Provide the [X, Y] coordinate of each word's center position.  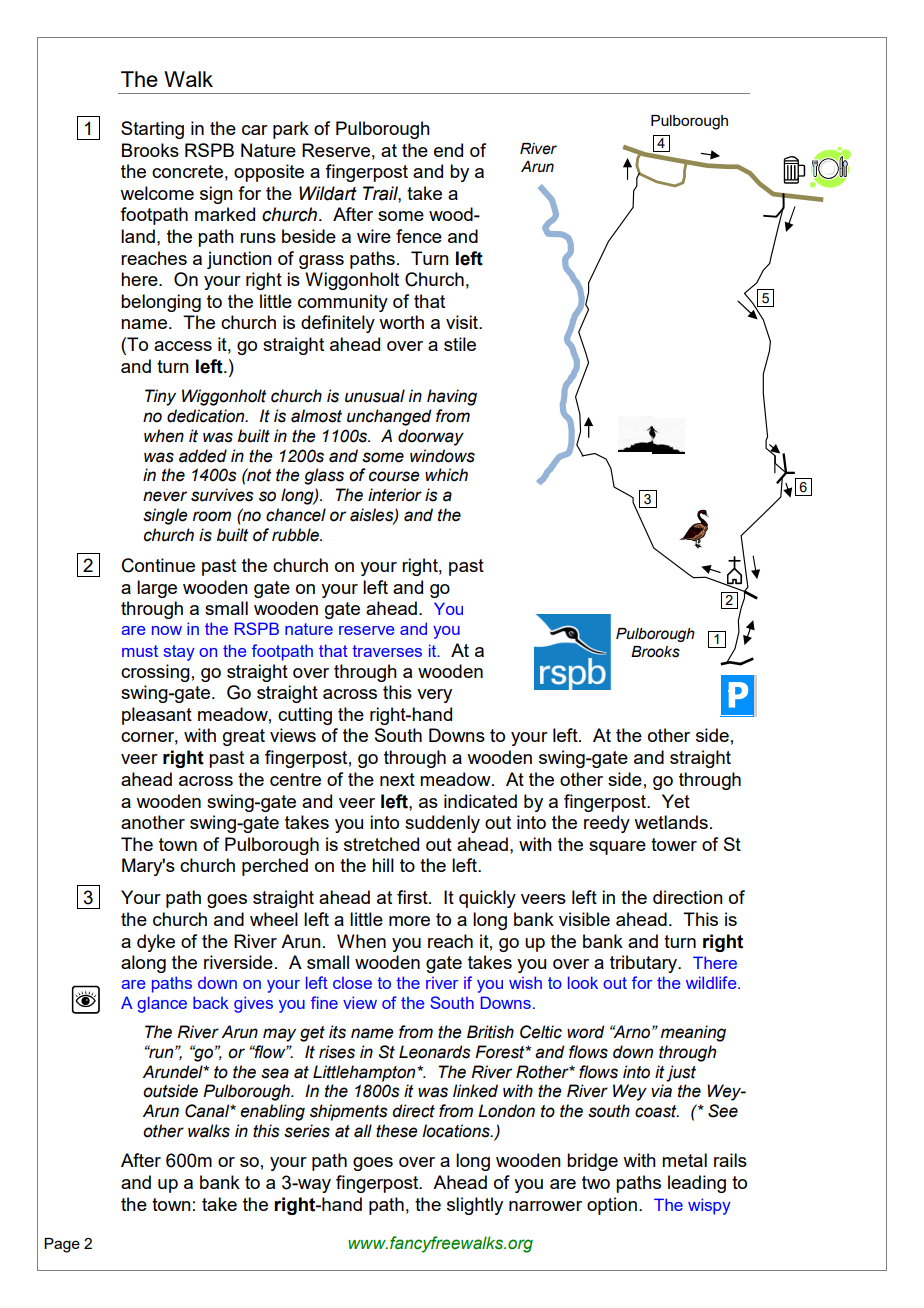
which [446, 475]
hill [383, 865]
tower [674, 844]
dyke [156, 943]
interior [395, 495]
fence [419, 236]
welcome [157, 193]
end [448, 150]
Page [62, 1245]
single [165, 516]
